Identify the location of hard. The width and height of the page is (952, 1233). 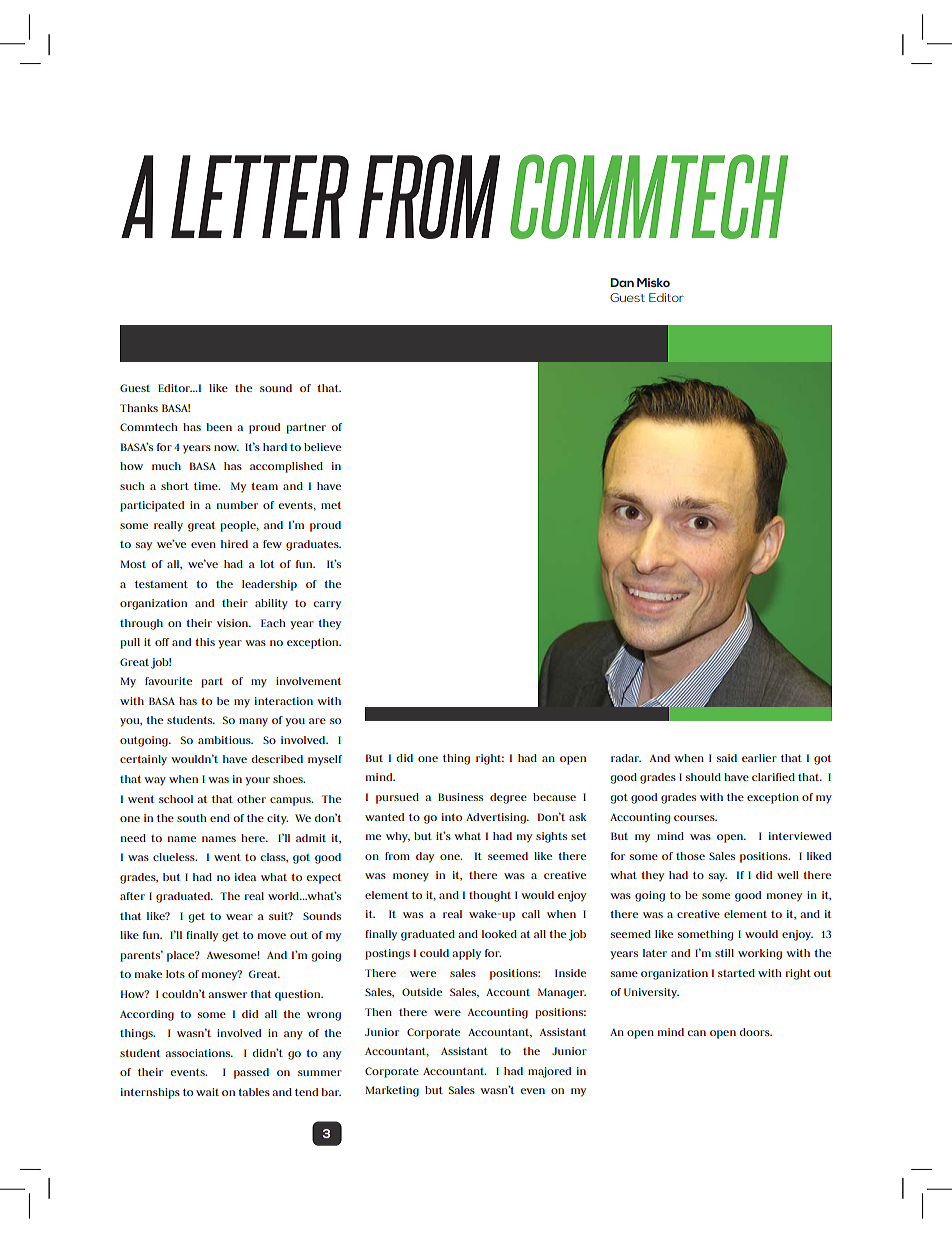
(275, 447).
